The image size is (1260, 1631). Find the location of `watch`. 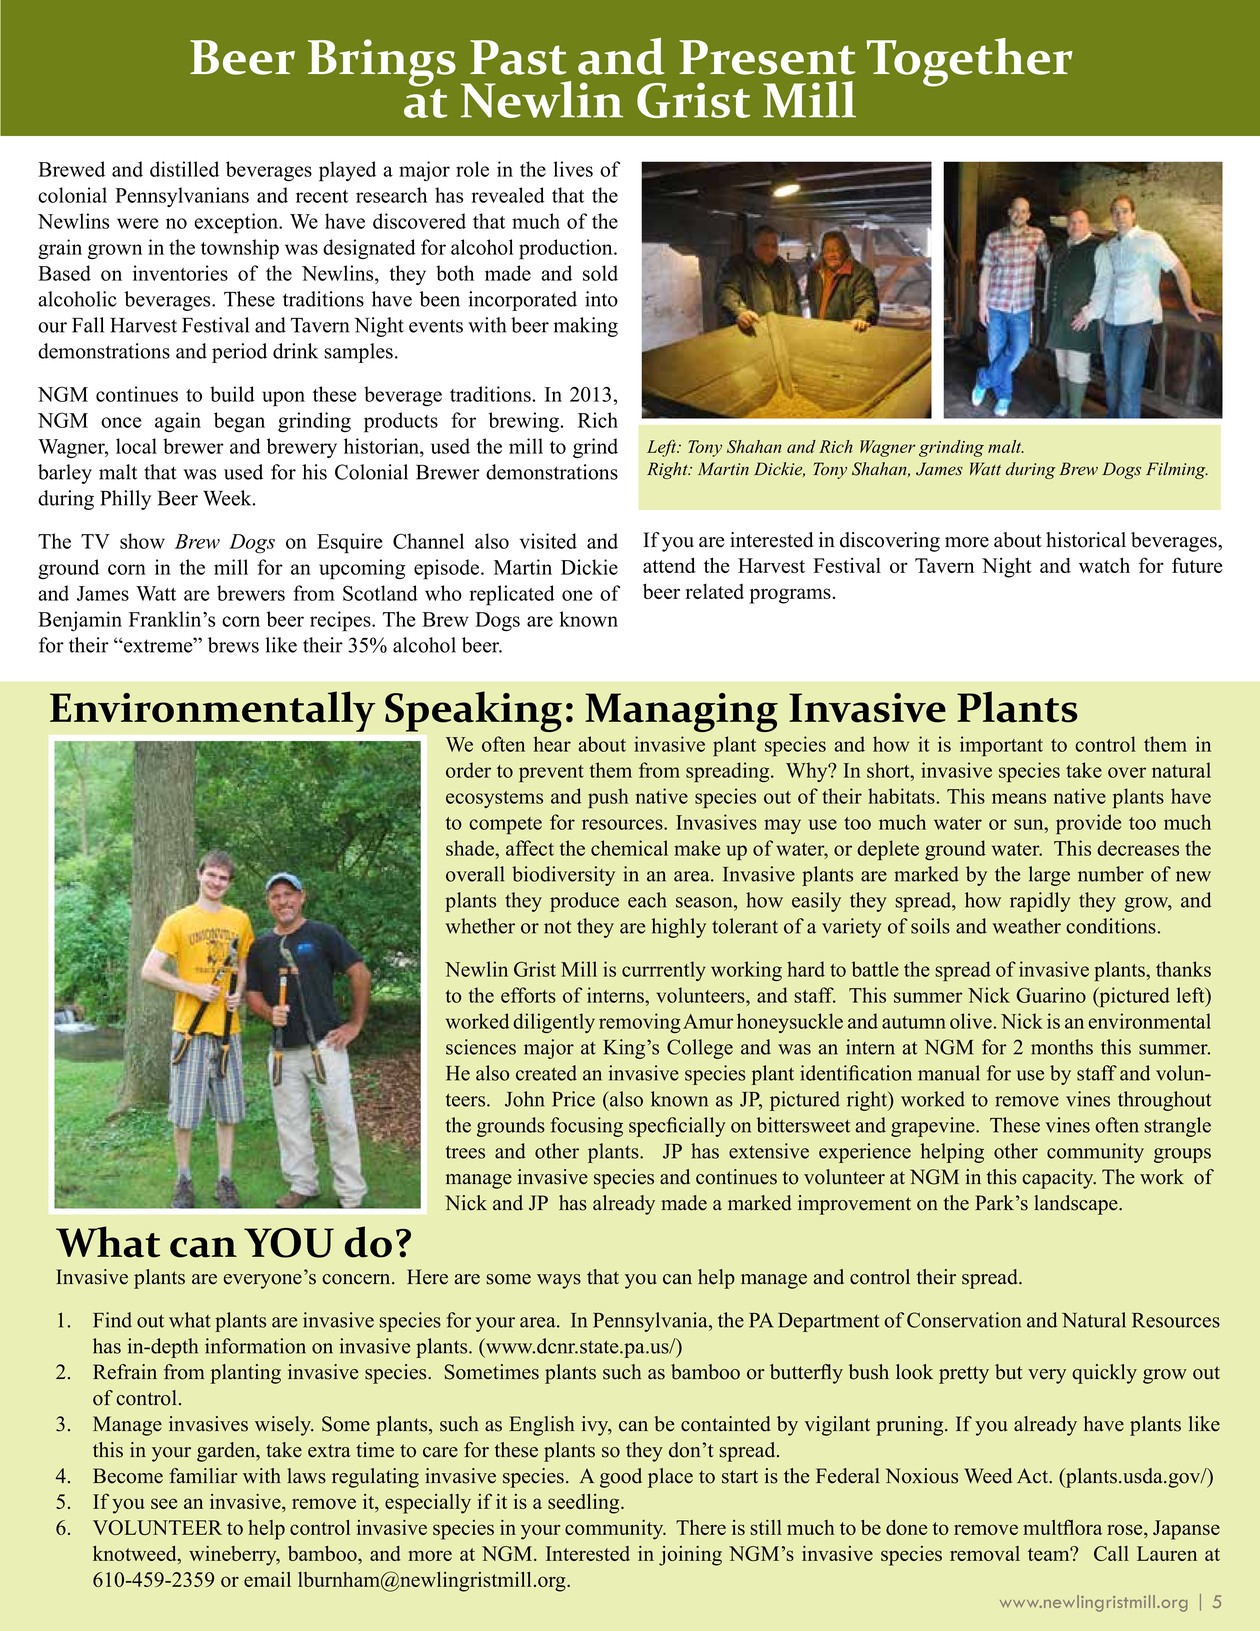

watch is located at coordinates (1104, 565).
